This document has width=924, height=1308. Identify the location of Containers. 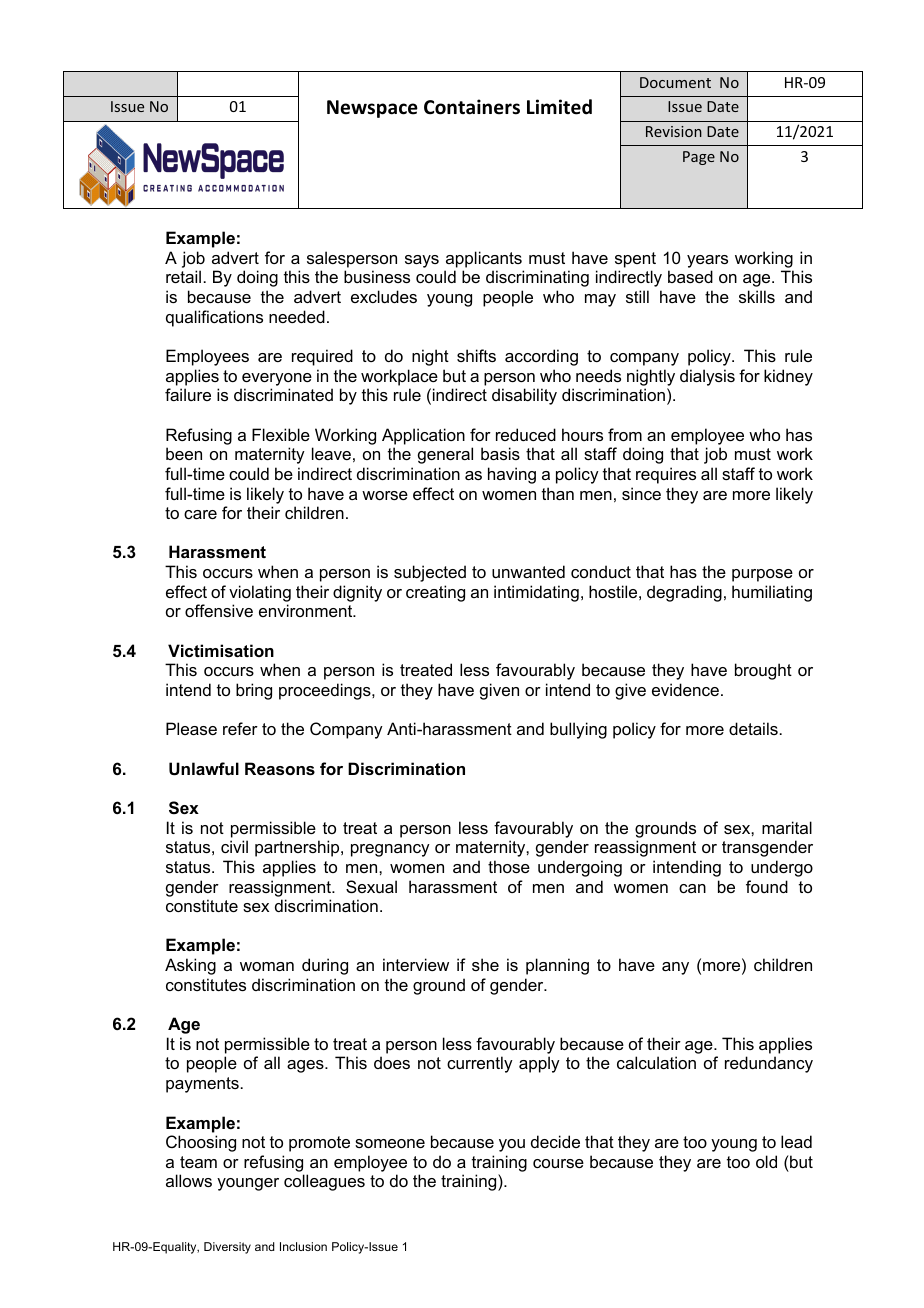
(472, 107).
